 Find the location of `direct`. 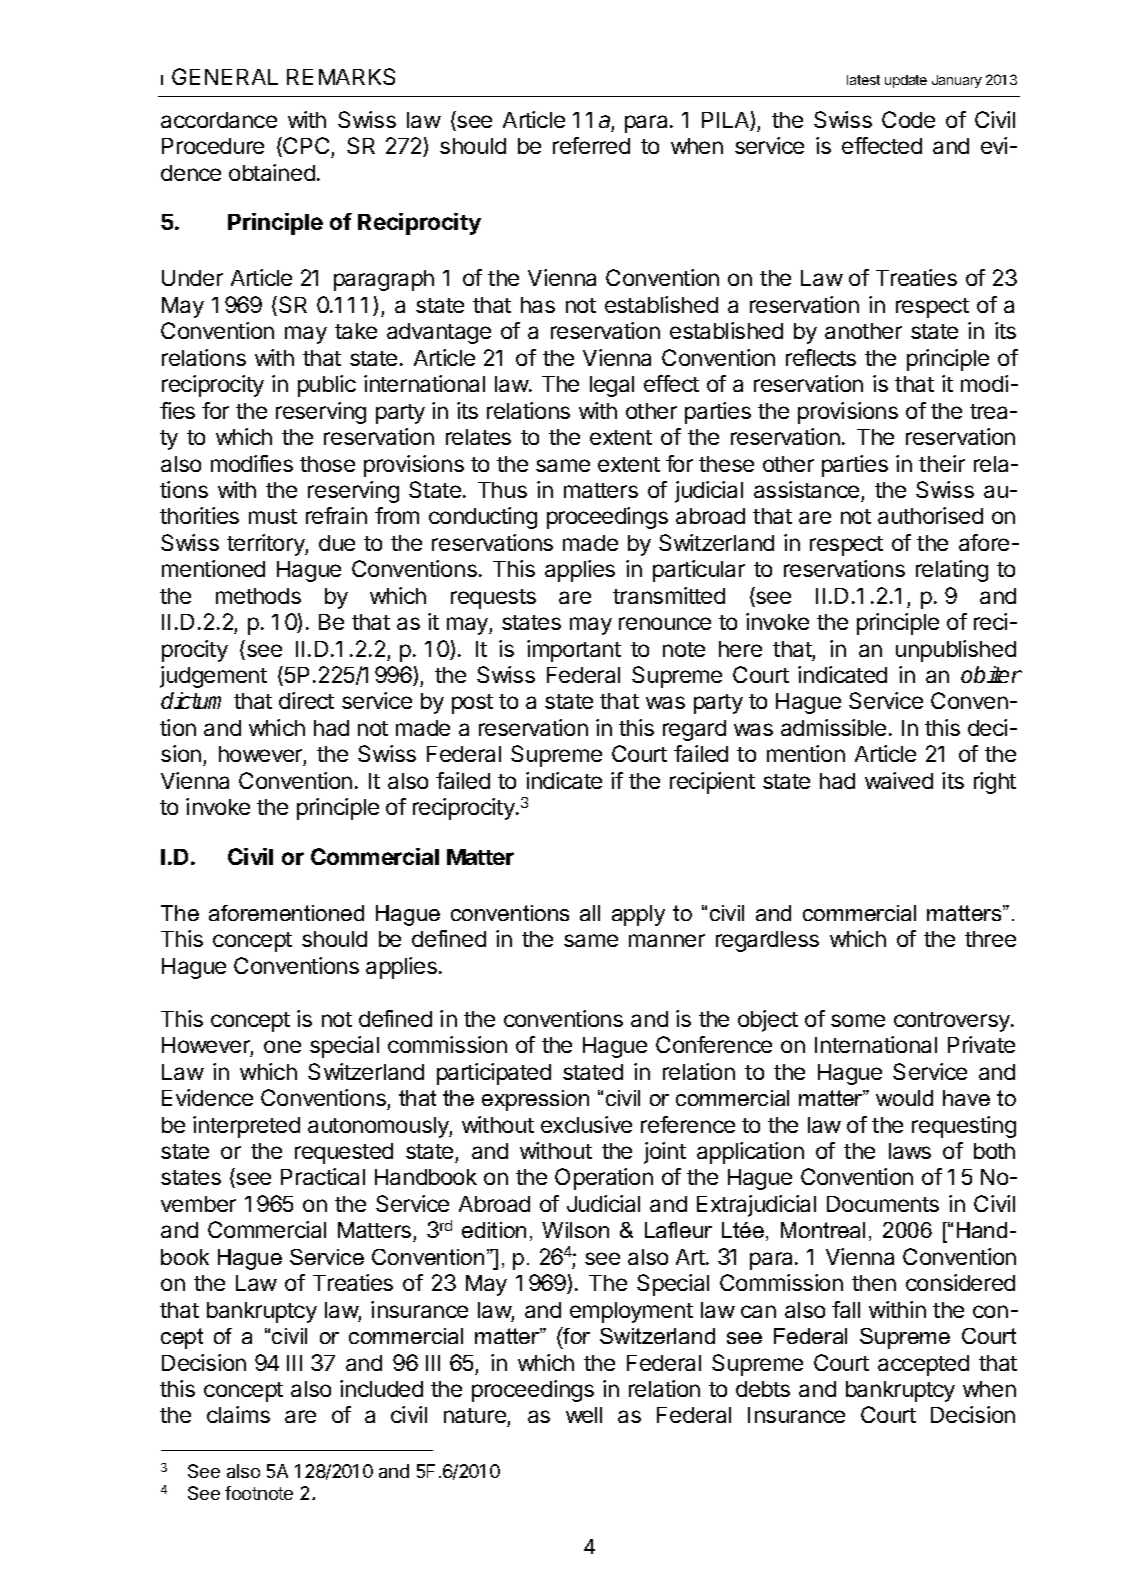

direct is located at coordinates (306, 700).
